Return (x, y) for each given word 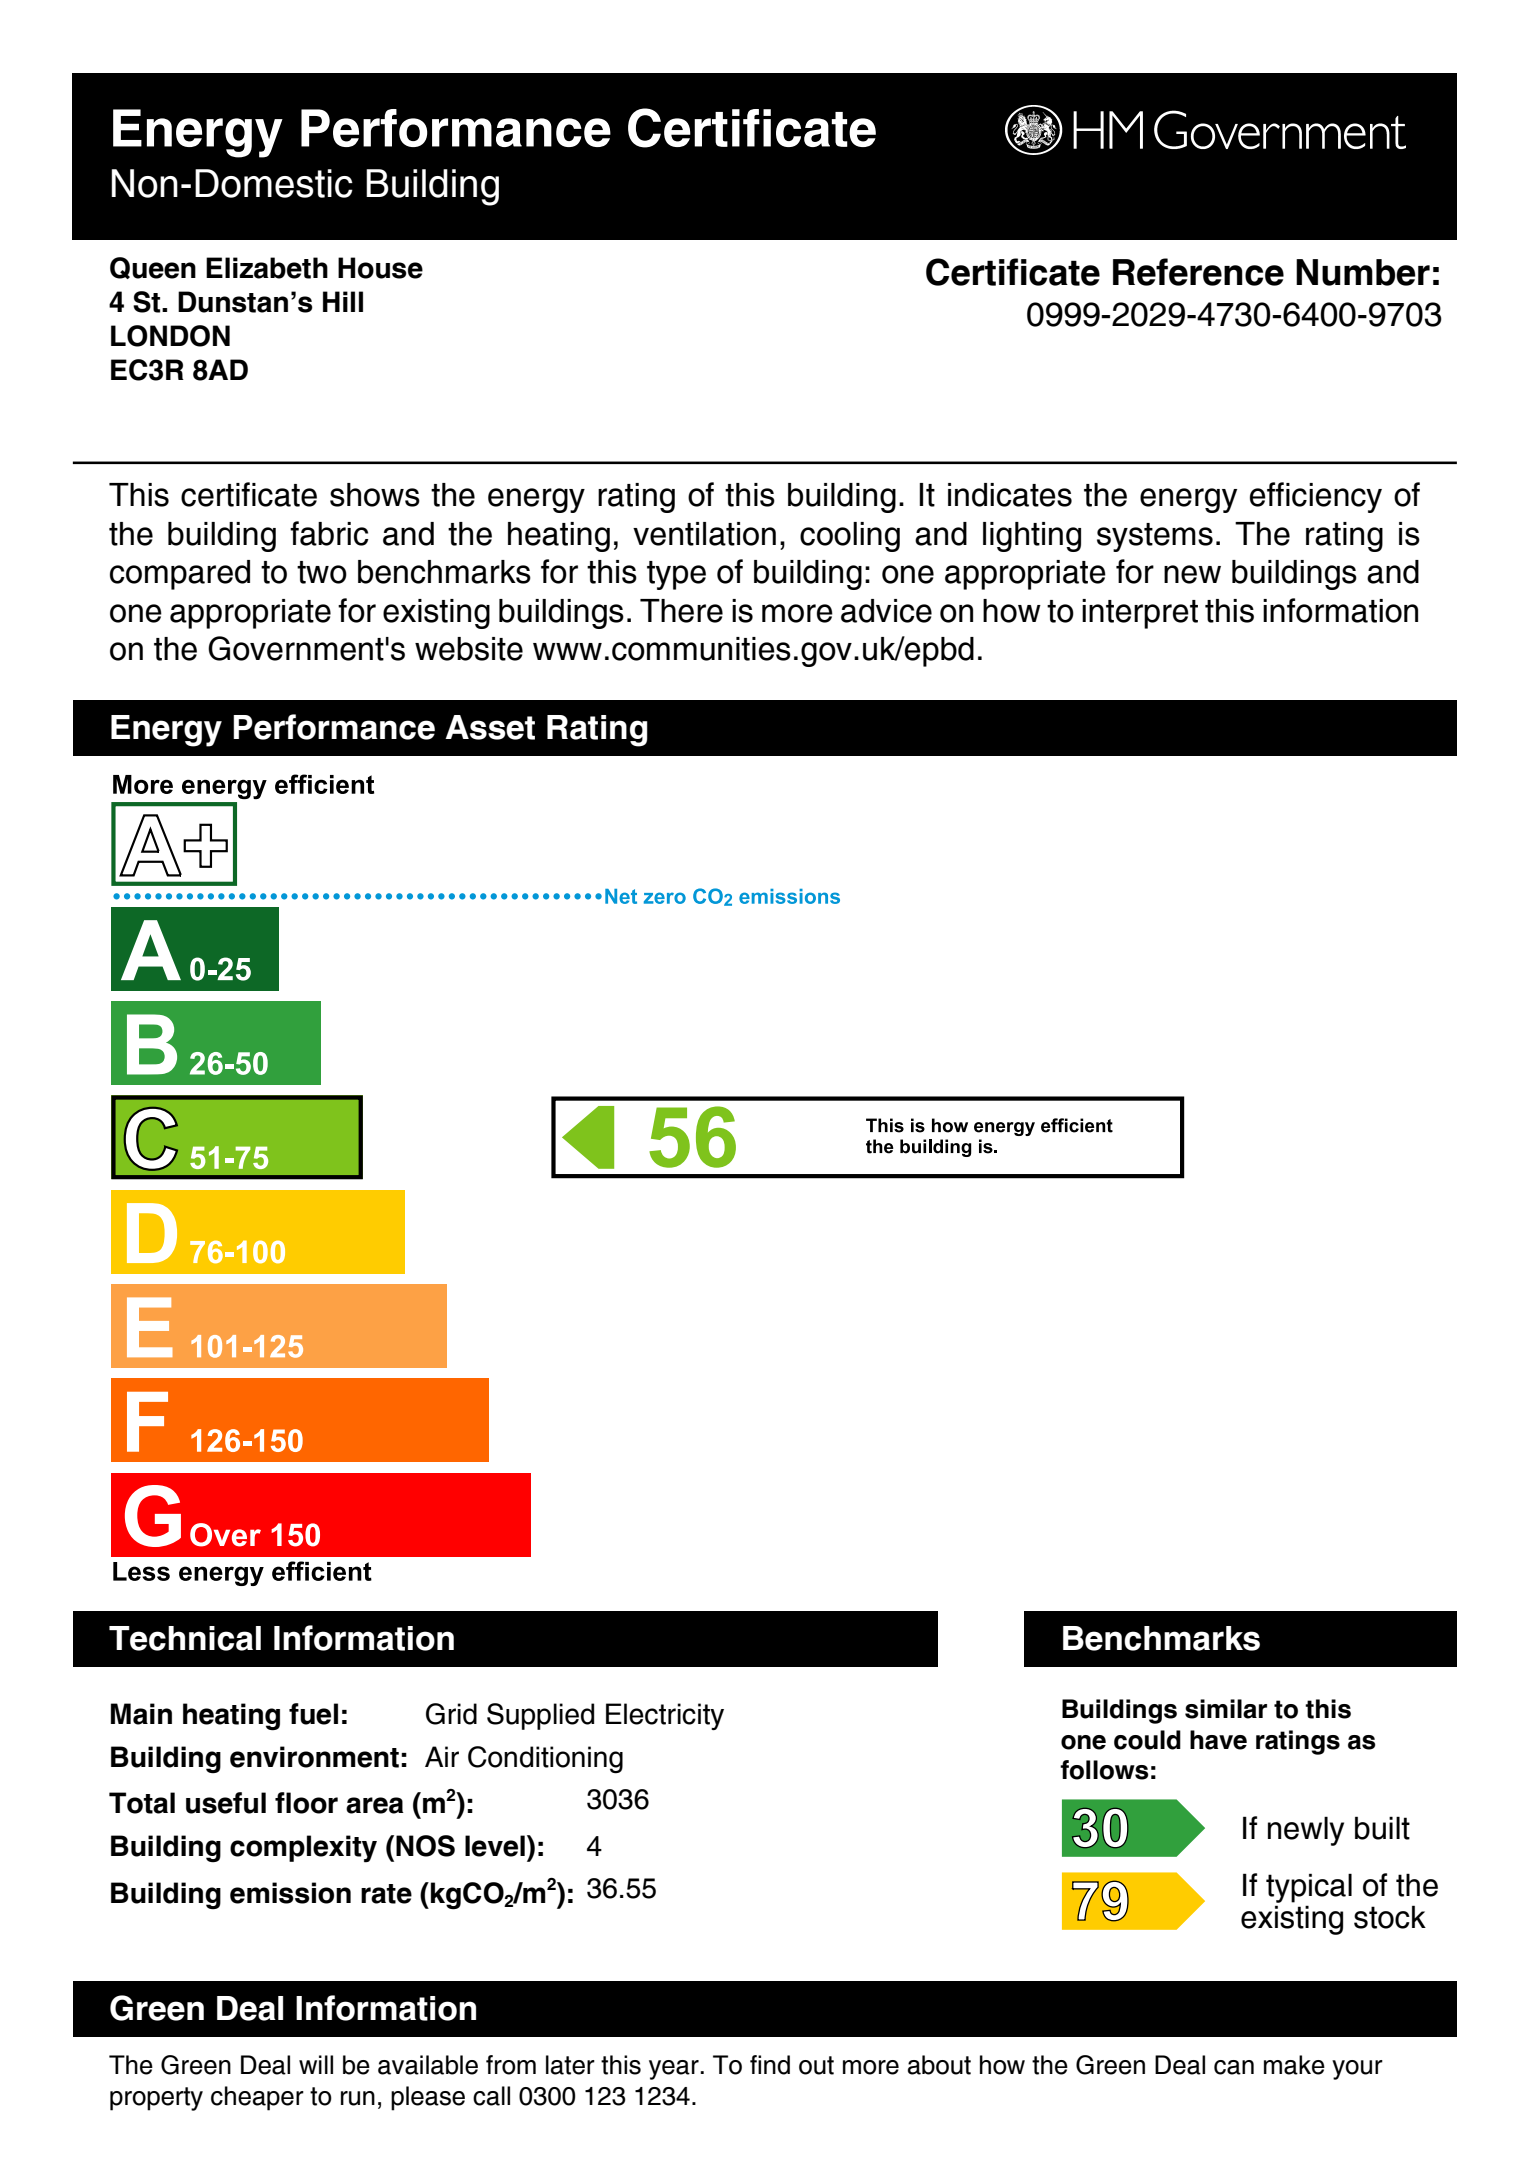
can (1234, 2067)
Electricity (665, 1716)
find (770, 2065)
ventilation (704, 534)
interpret (1140, 614)
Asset (490, 727)
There (681, 611)
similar (1226, 1709)
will (316, 2064)
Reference (1198, 272)
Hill (343, 301)
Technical (185, 1638)
